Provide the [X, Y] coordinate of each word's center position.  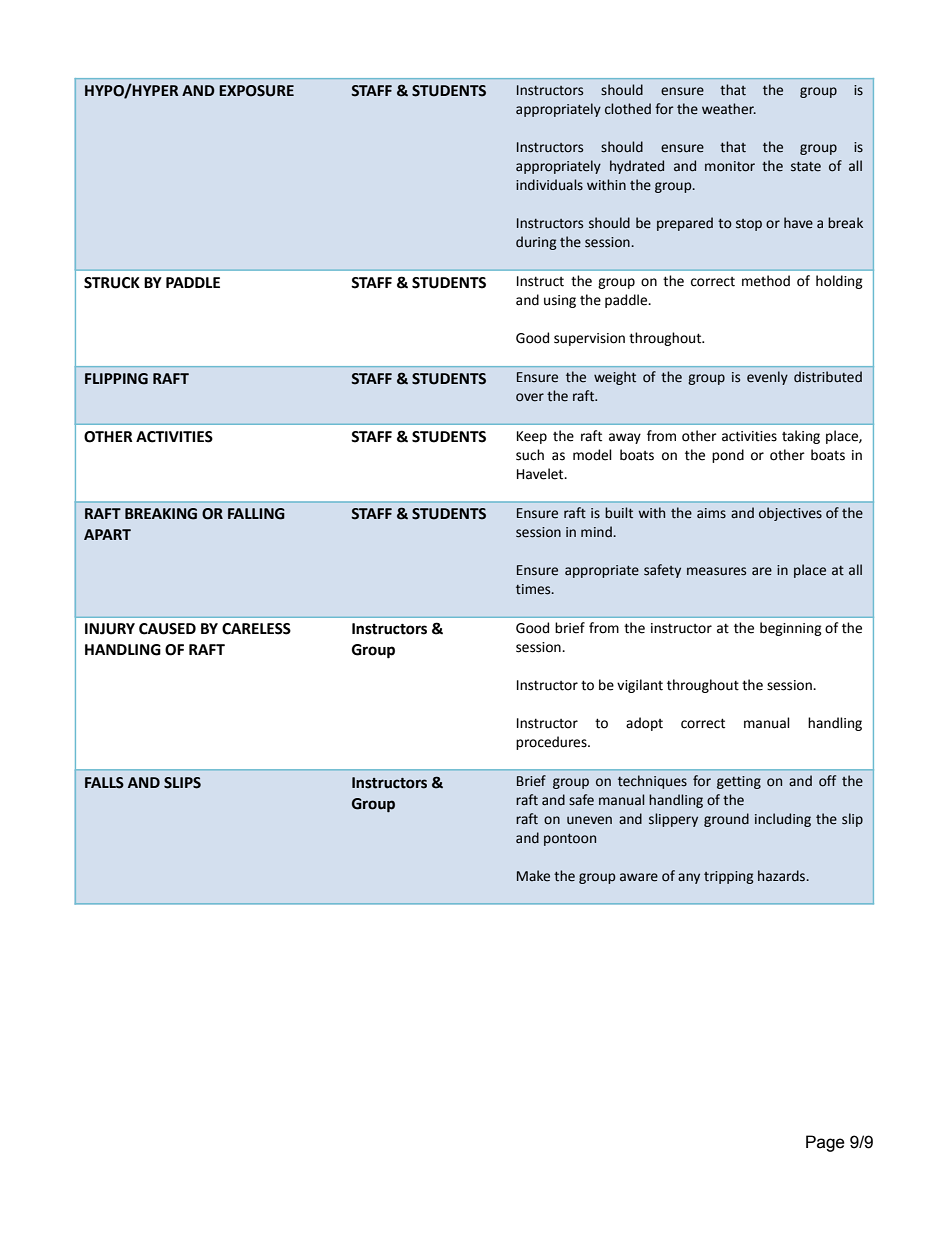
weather [729, 109]
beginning [791, 629]
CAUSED [167, 629]
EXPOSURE [256, 91]
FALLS [104, 783]
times [534, 589]
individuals [549, 185]
